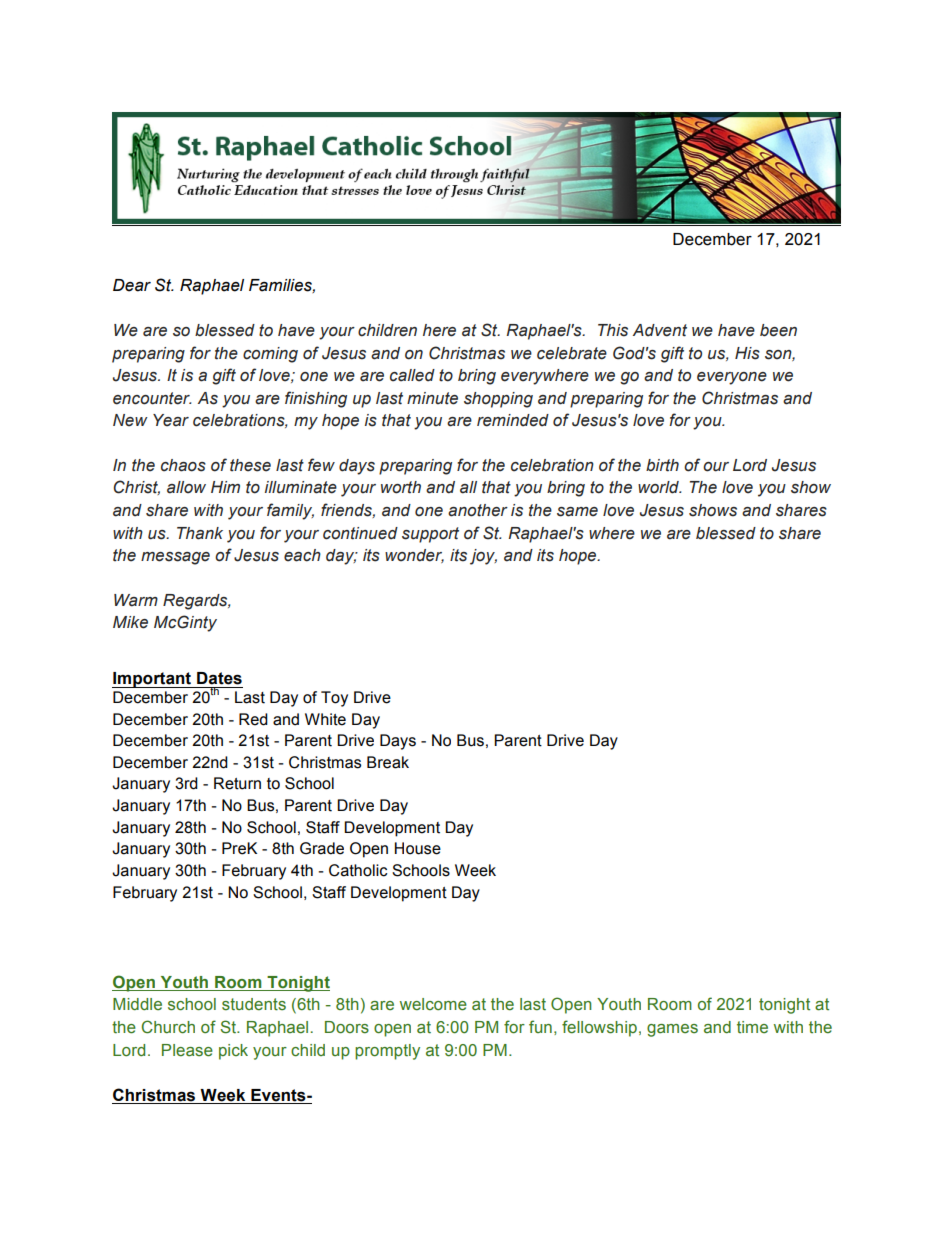  Describe the element at coordinates (334, 699) in the screenshot. I see `Toy` at that location.
